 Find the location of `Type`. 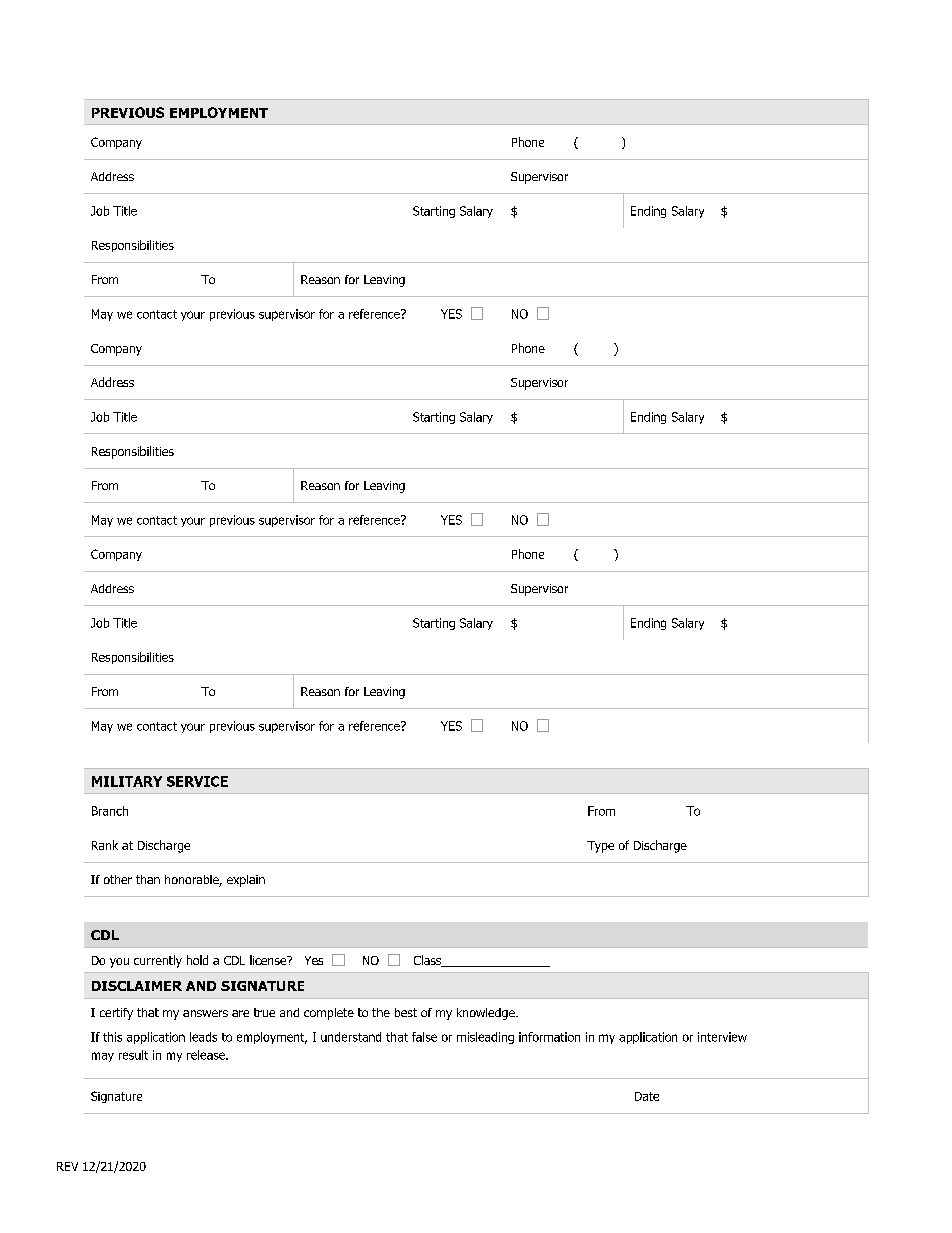

Type is located at coordinates (600, 847).
